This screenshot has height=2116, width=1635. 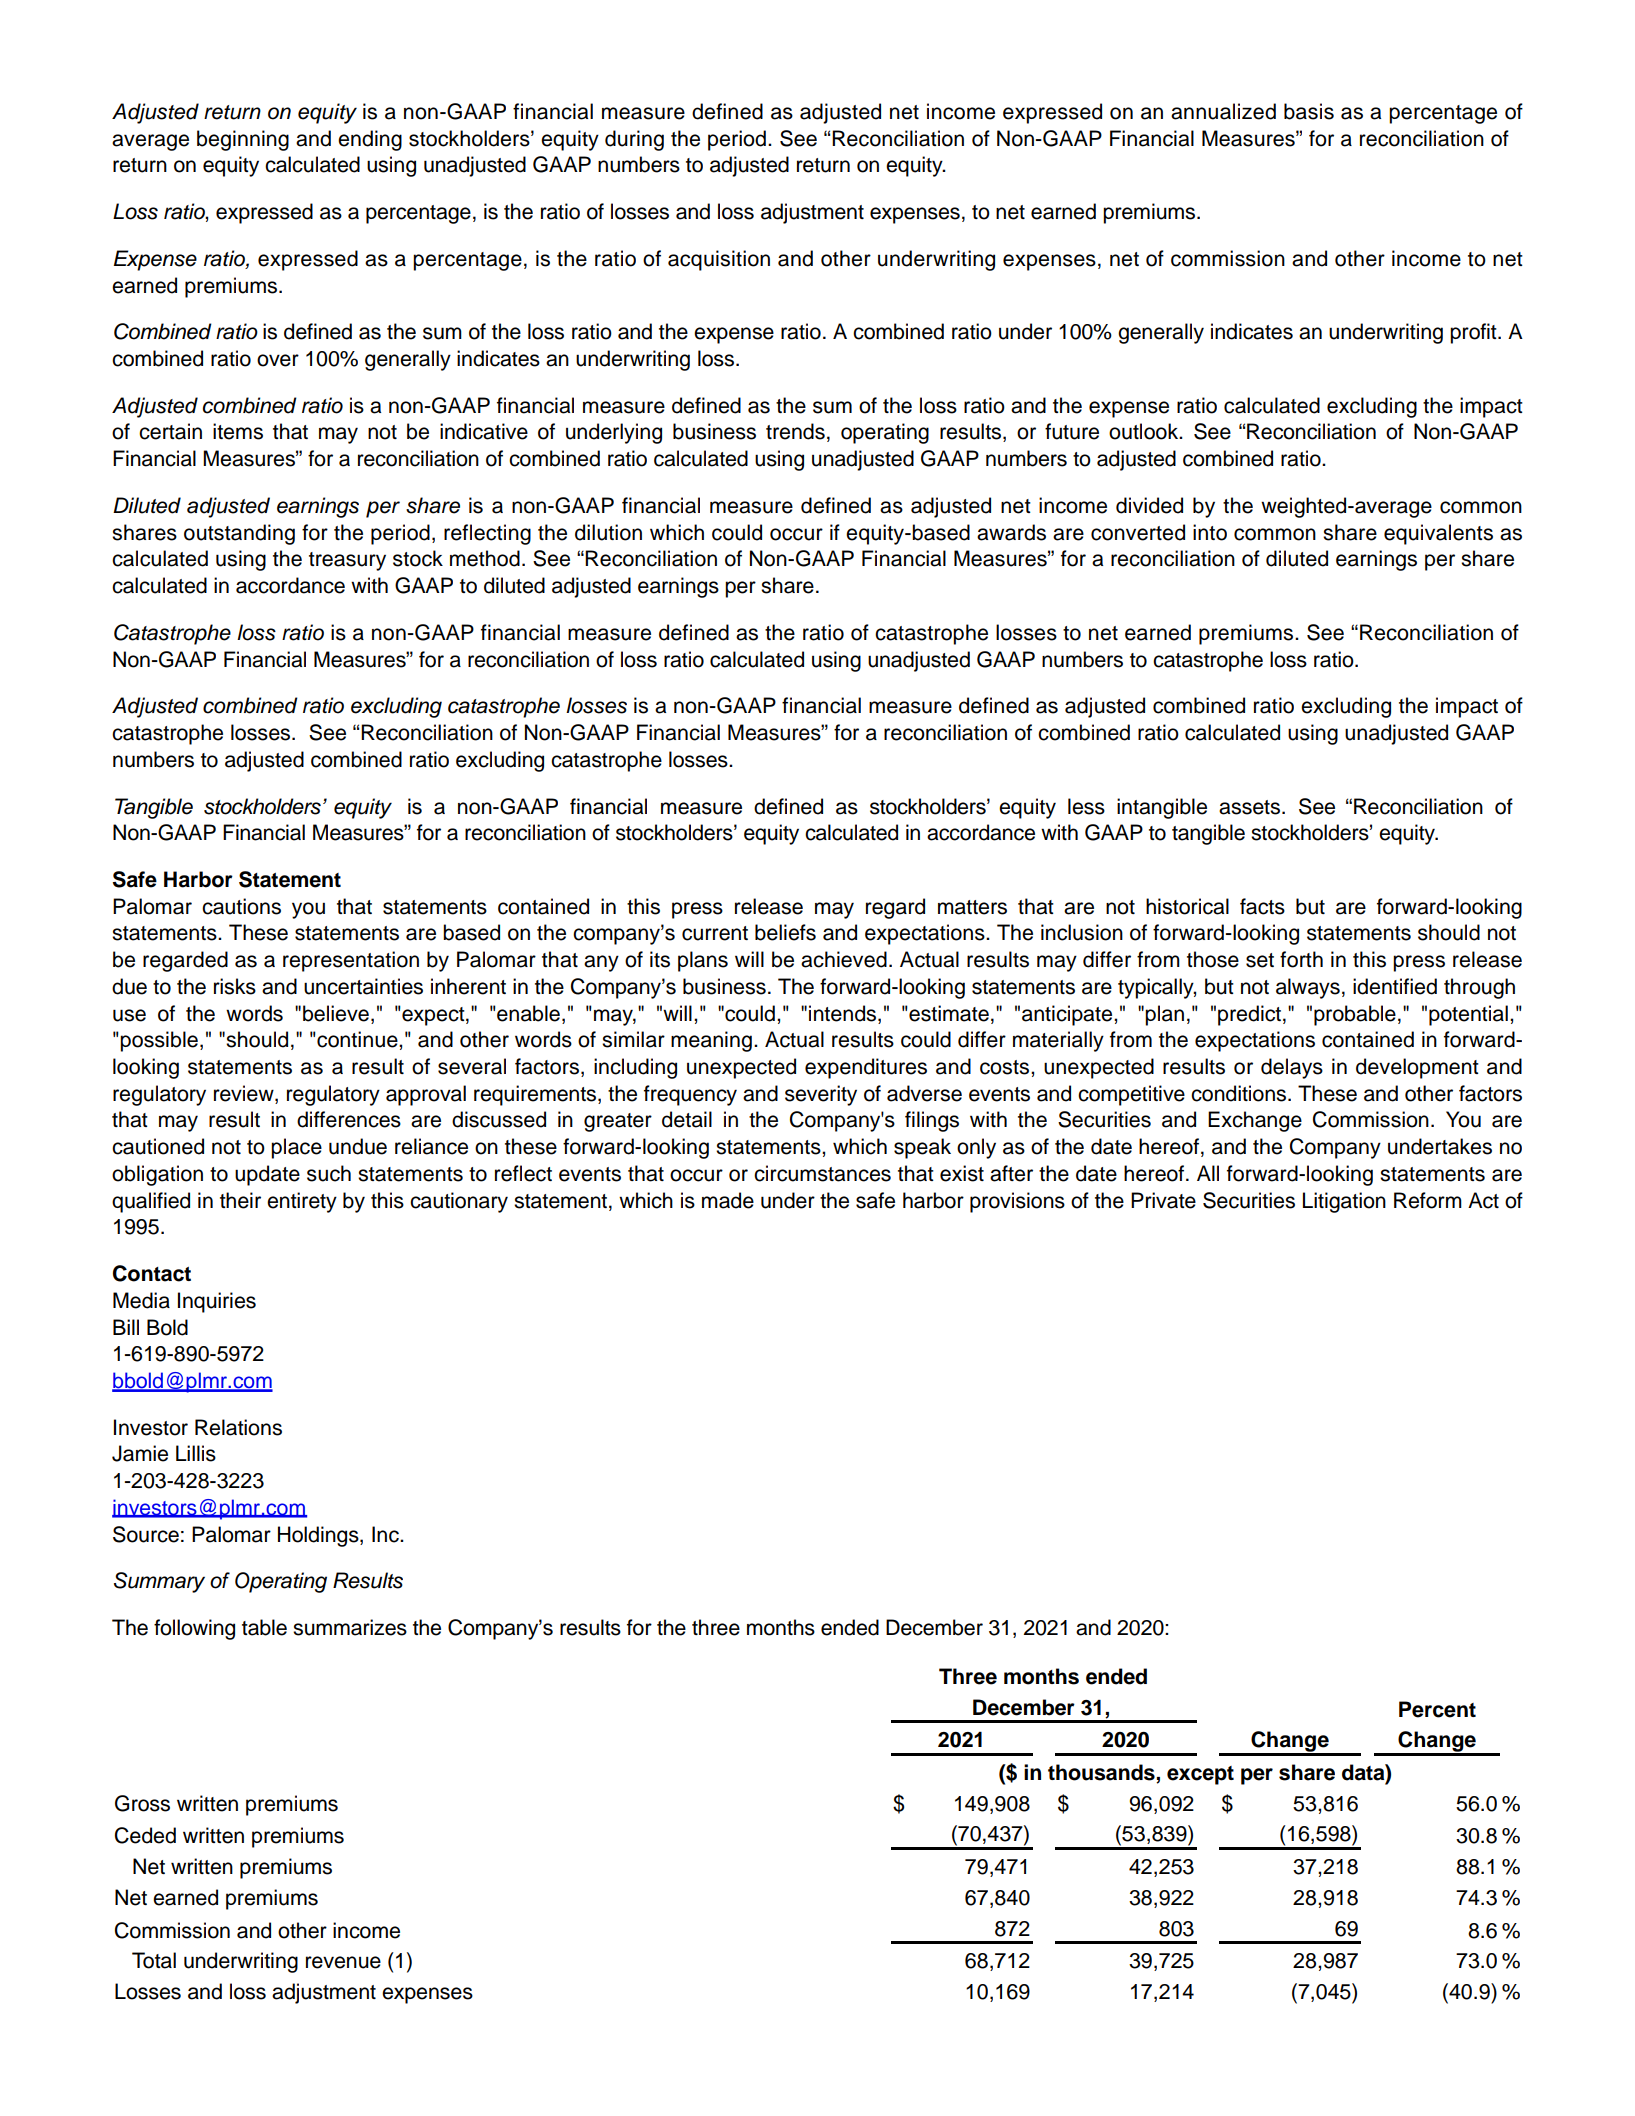 I want to click on intends, so click(x=844, y=1013).
